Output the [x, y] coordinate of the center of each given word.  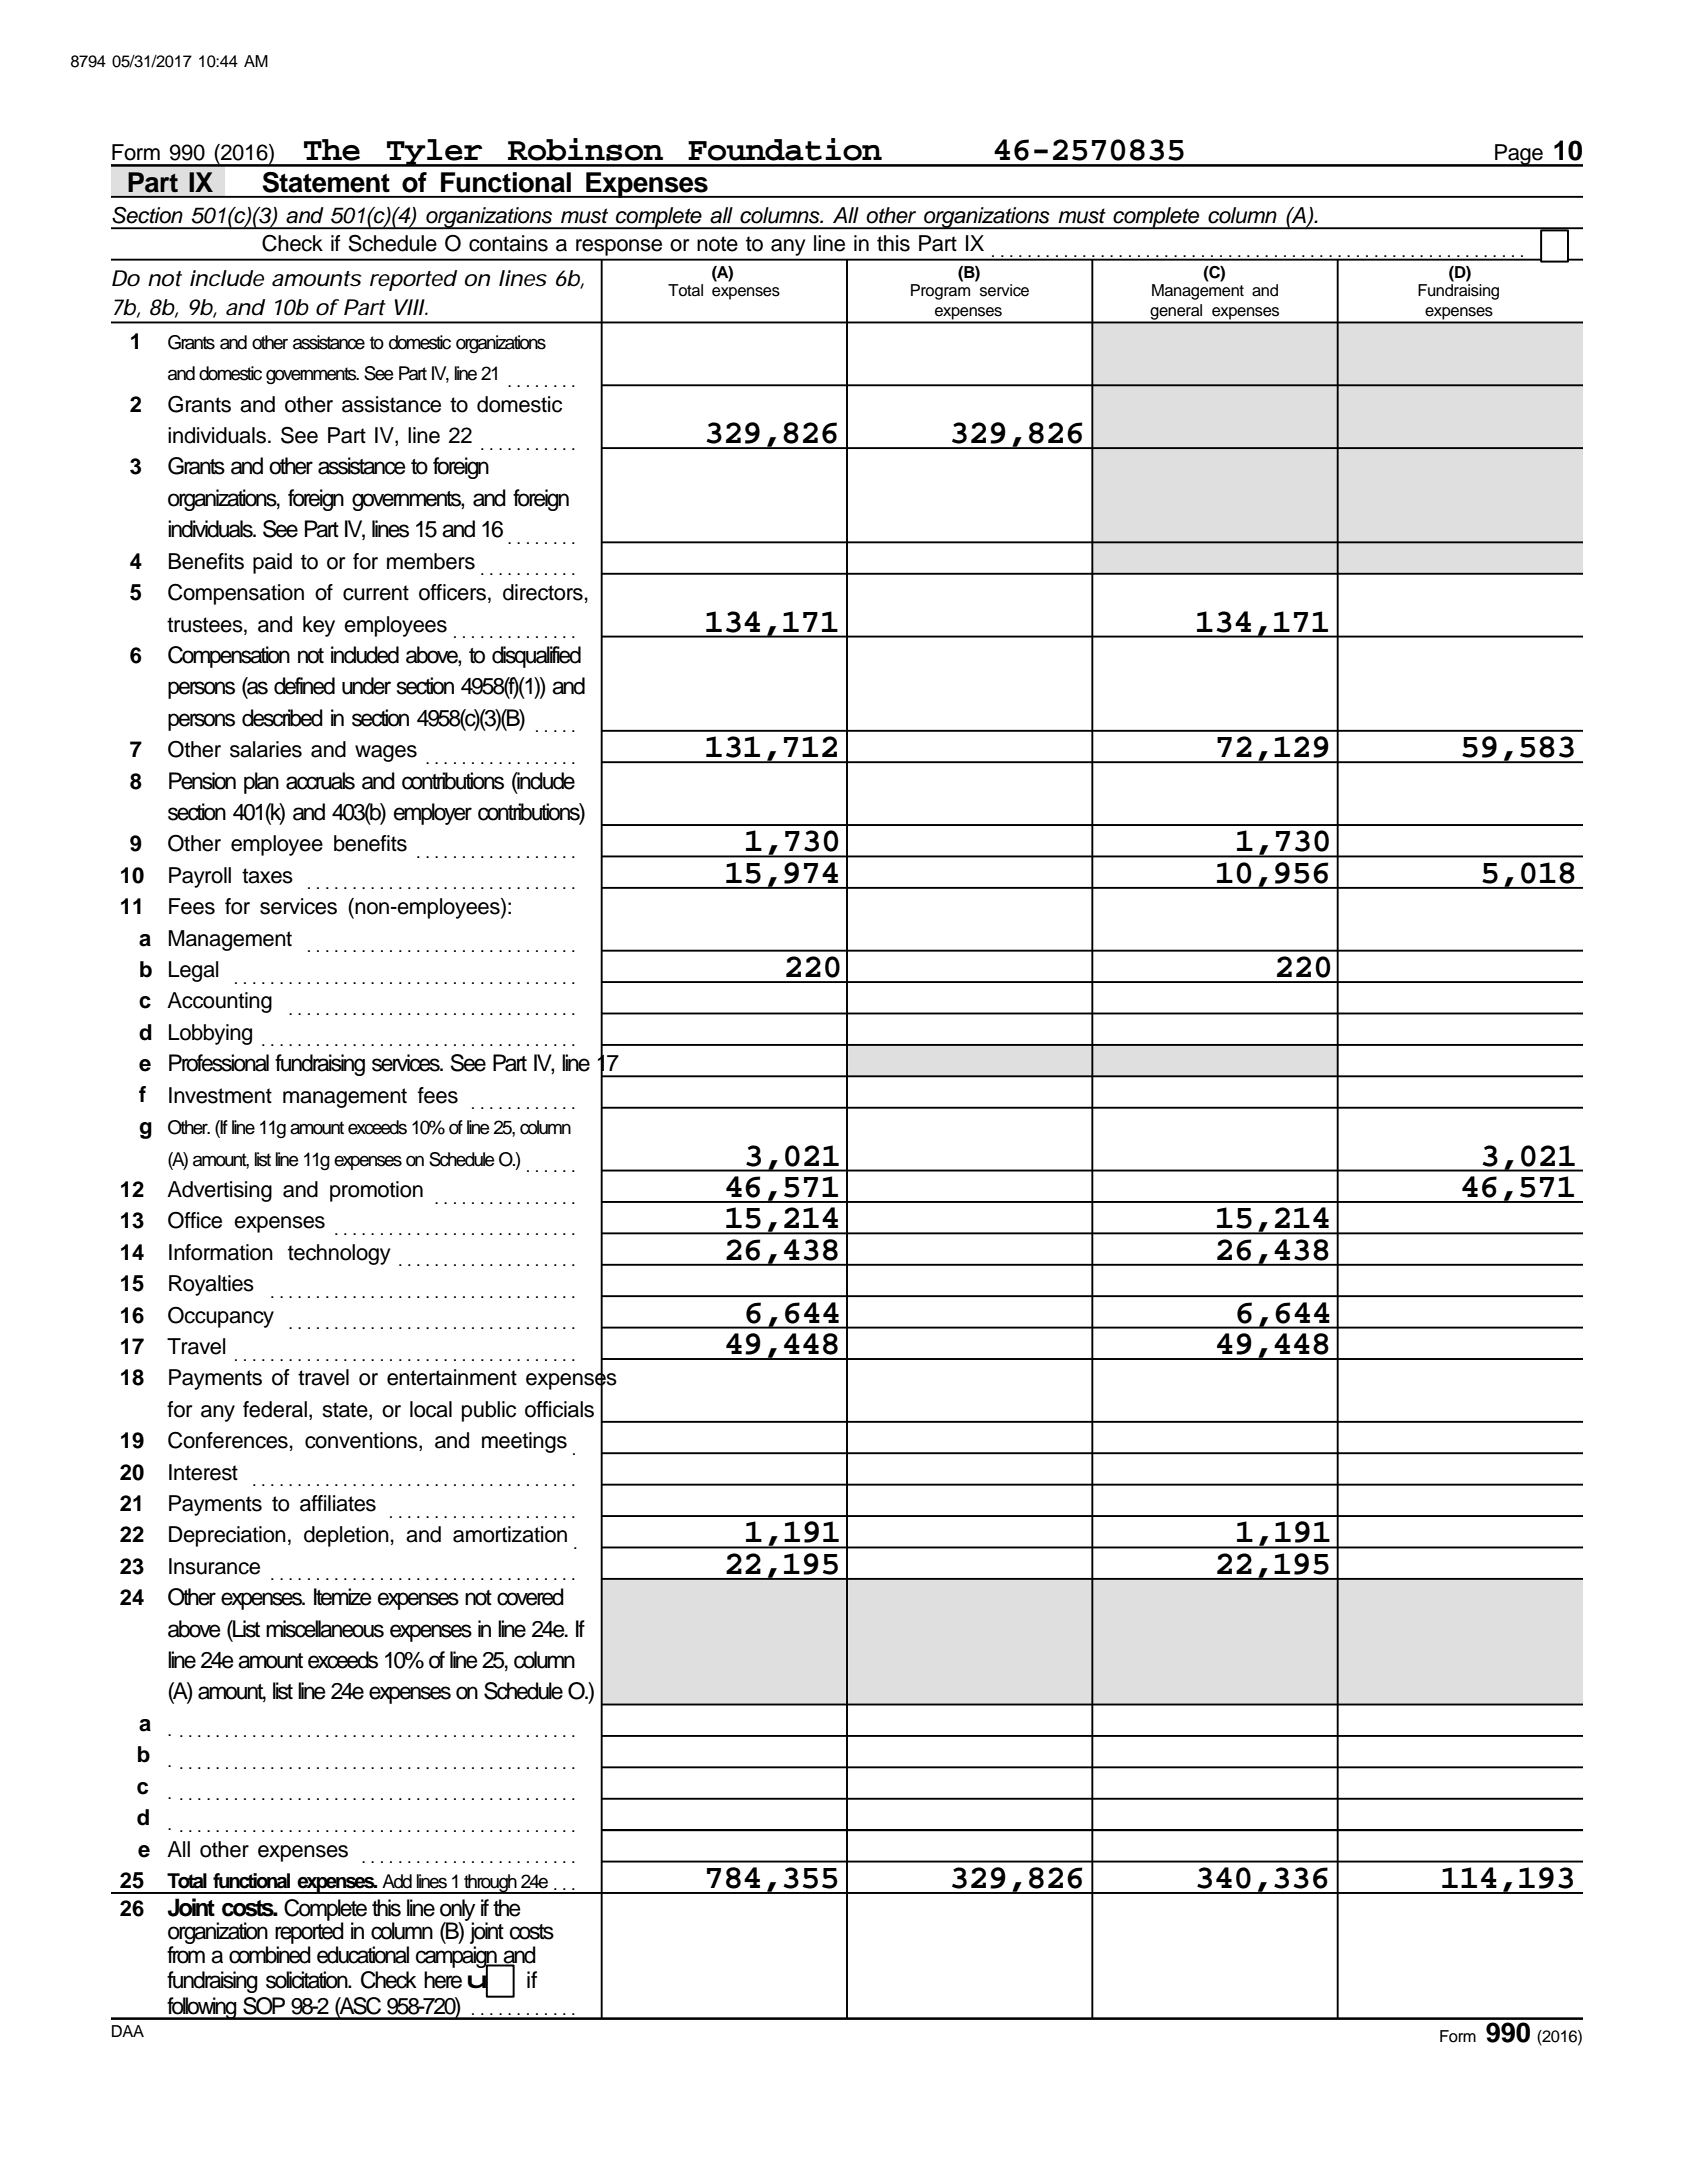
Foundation [785, 149]
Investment [220, 1095]
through [490, 1884]
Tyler [435, 153]
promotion [376, 1191]
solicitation [308, 1980]
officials [559, 1409]
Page [1519, 155]
